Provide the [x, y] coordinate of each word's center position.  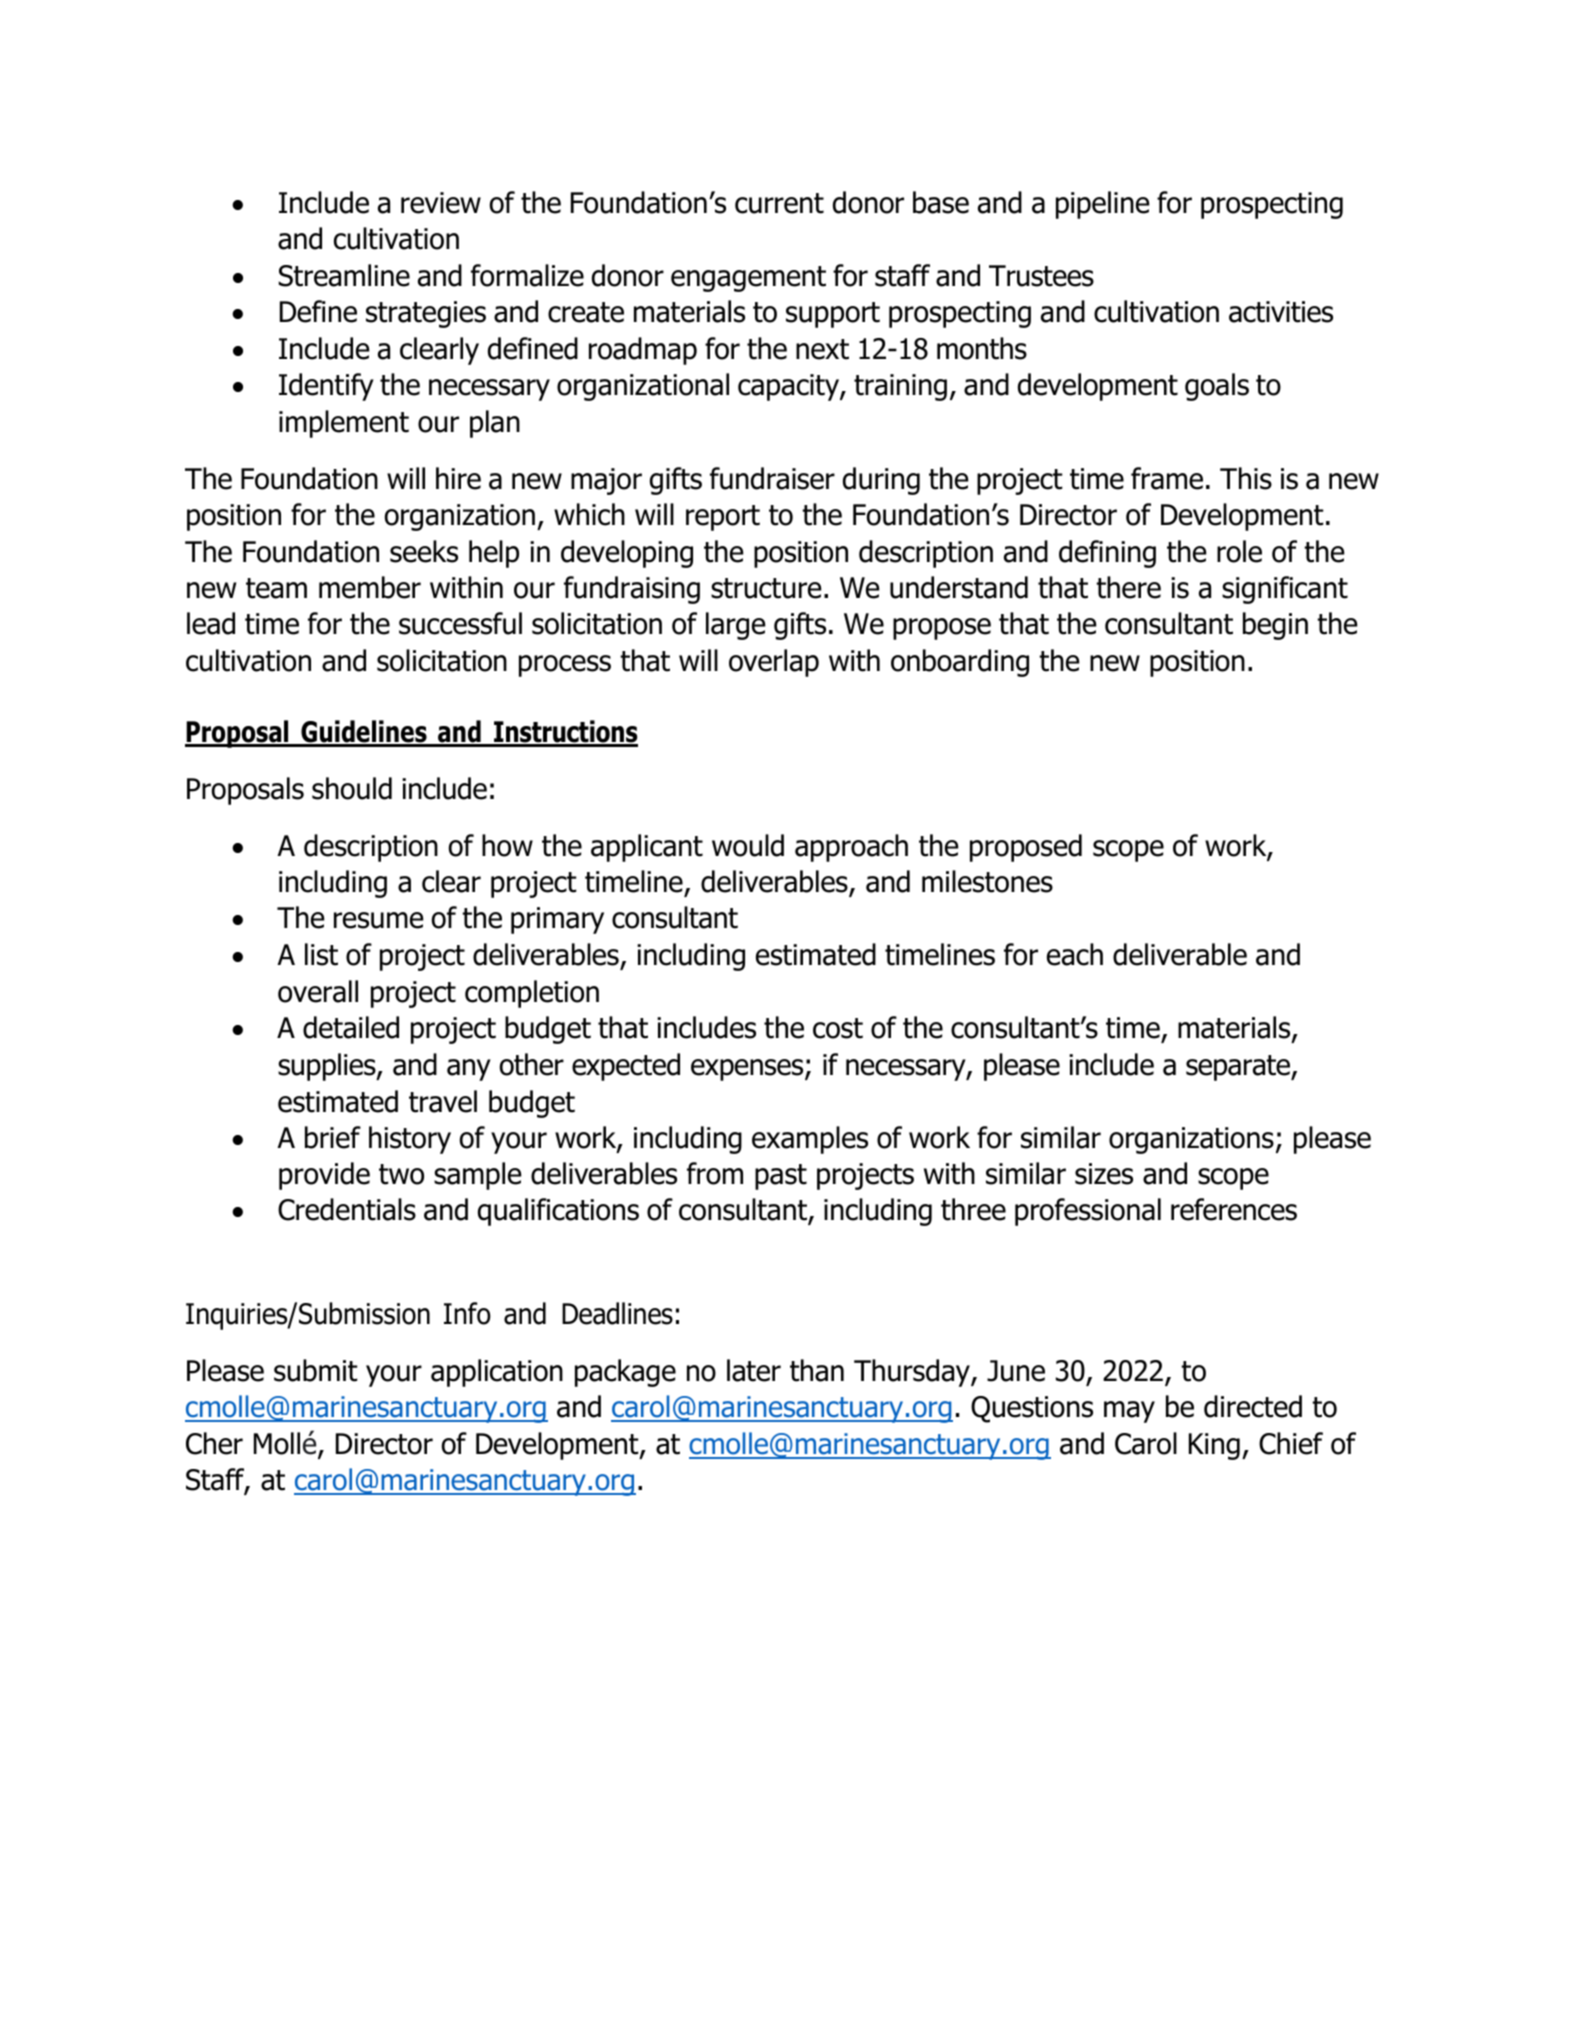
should [352, 788]
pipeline [1103, 205]
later [754, 1370]
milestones [987, 881]
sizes [1104, 1174]
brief [333, 1137]
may [1129, 1412]
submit [316, 1370]
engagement [748, 279]
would [748, 845]
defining [1107, 554]
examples [810, 1140]
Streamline [344, 275]
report [723, 518]
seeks [424, 551]
